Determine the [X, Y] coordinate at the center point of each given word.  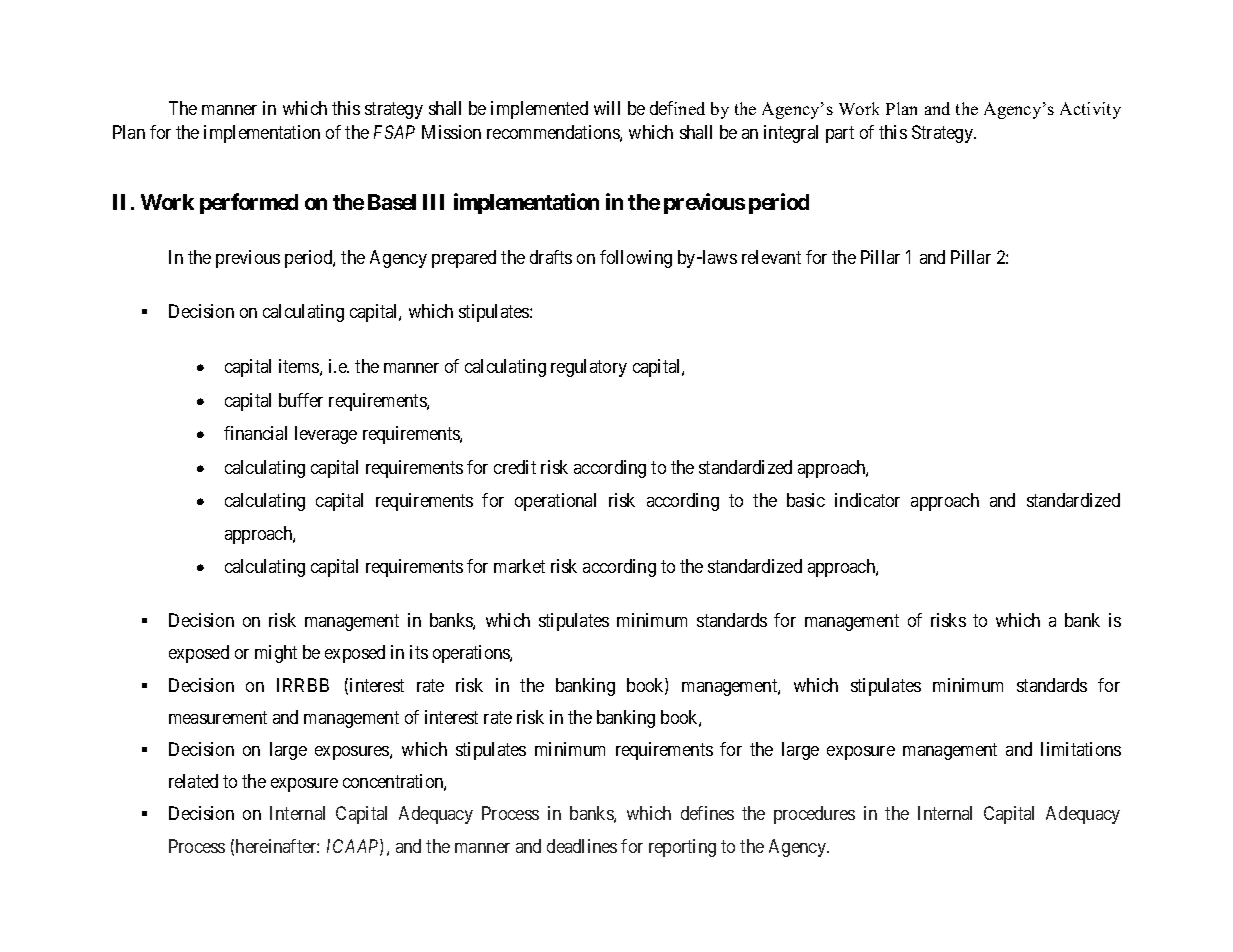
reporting [682, 848]
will [607, 108]
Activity [1090, 110]
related [193, 781]
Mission [451, 132]
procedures [814, 815]
